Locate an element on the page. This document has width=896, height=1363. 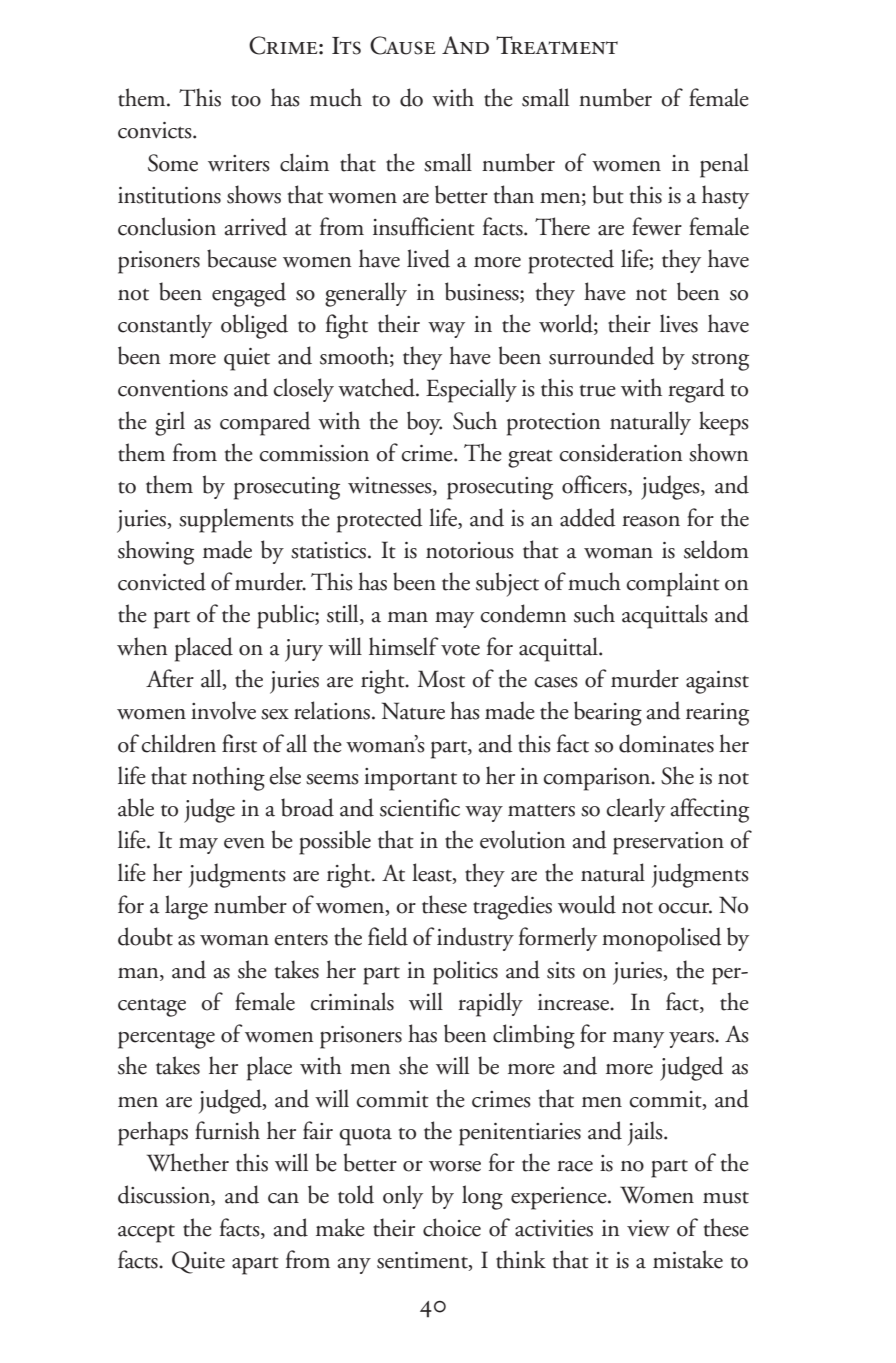
preservation is located at coordinates (668, 843).
